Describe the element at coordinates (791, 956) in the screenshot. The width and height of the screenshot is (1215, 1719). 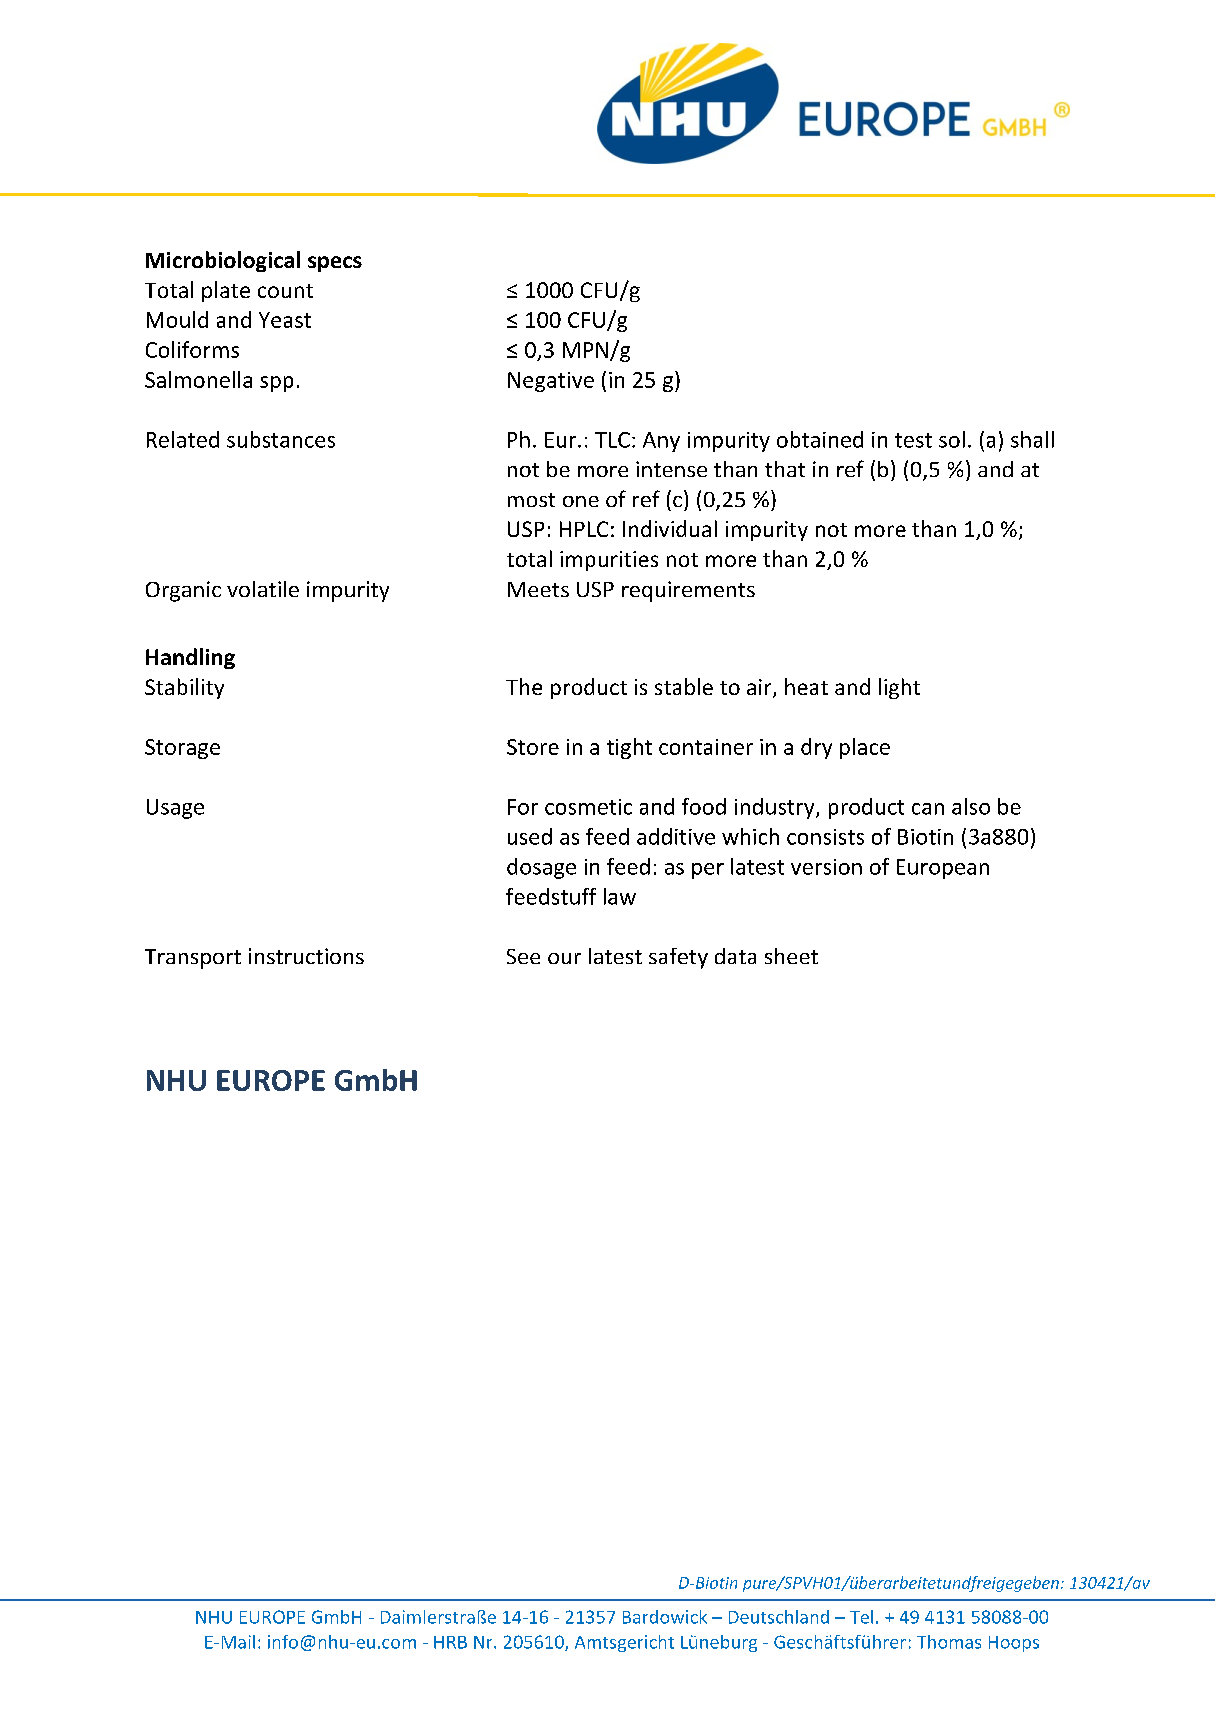
I see `sheet` at that location.
